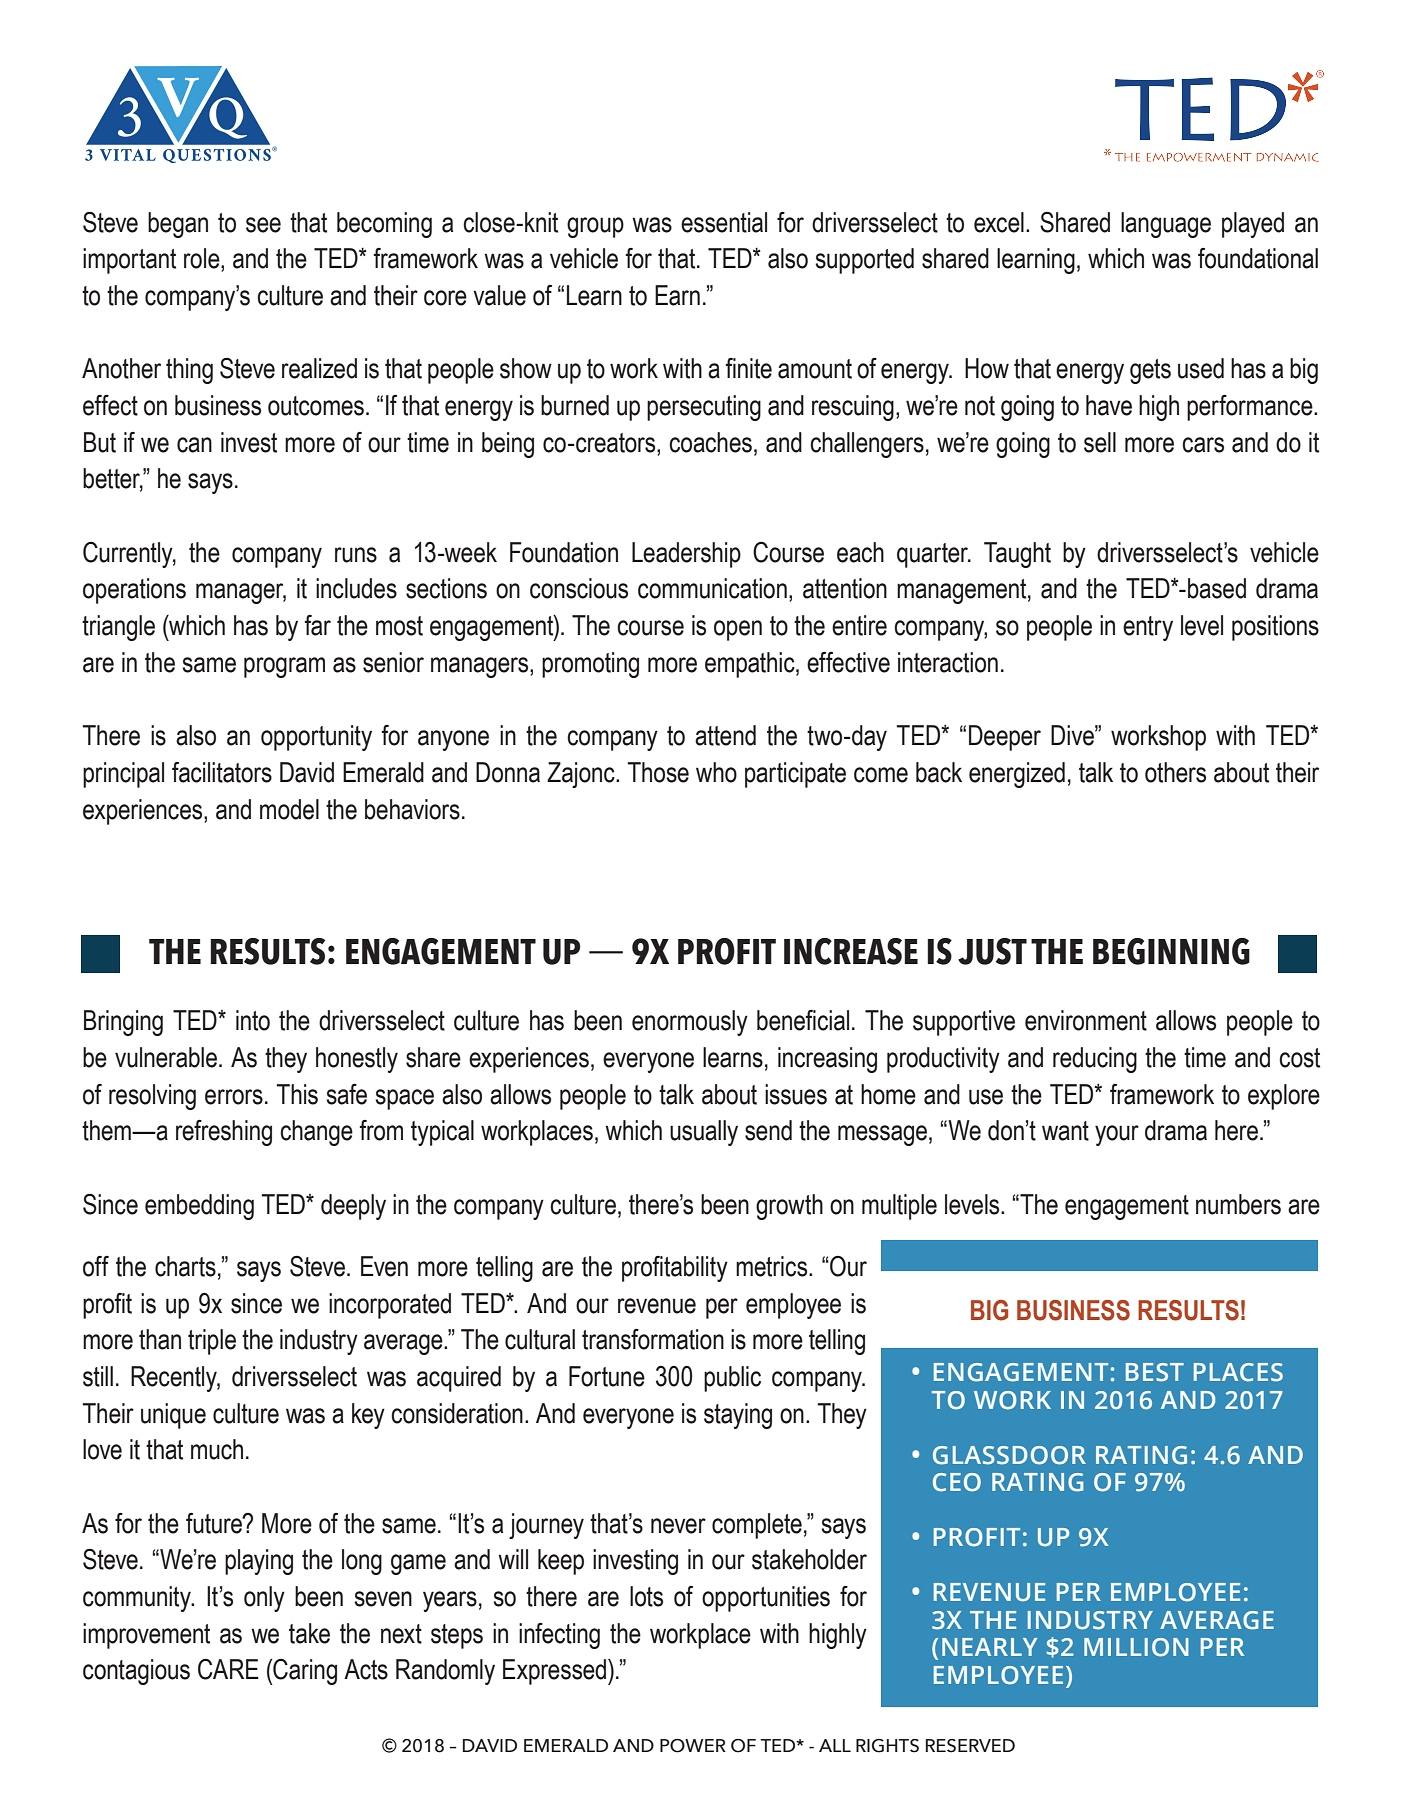 This image has height=1816, width=1403. What do you see at coordinates (693, 1746) in the image?
I see `POWER` at bounding box center [693, 1746].
